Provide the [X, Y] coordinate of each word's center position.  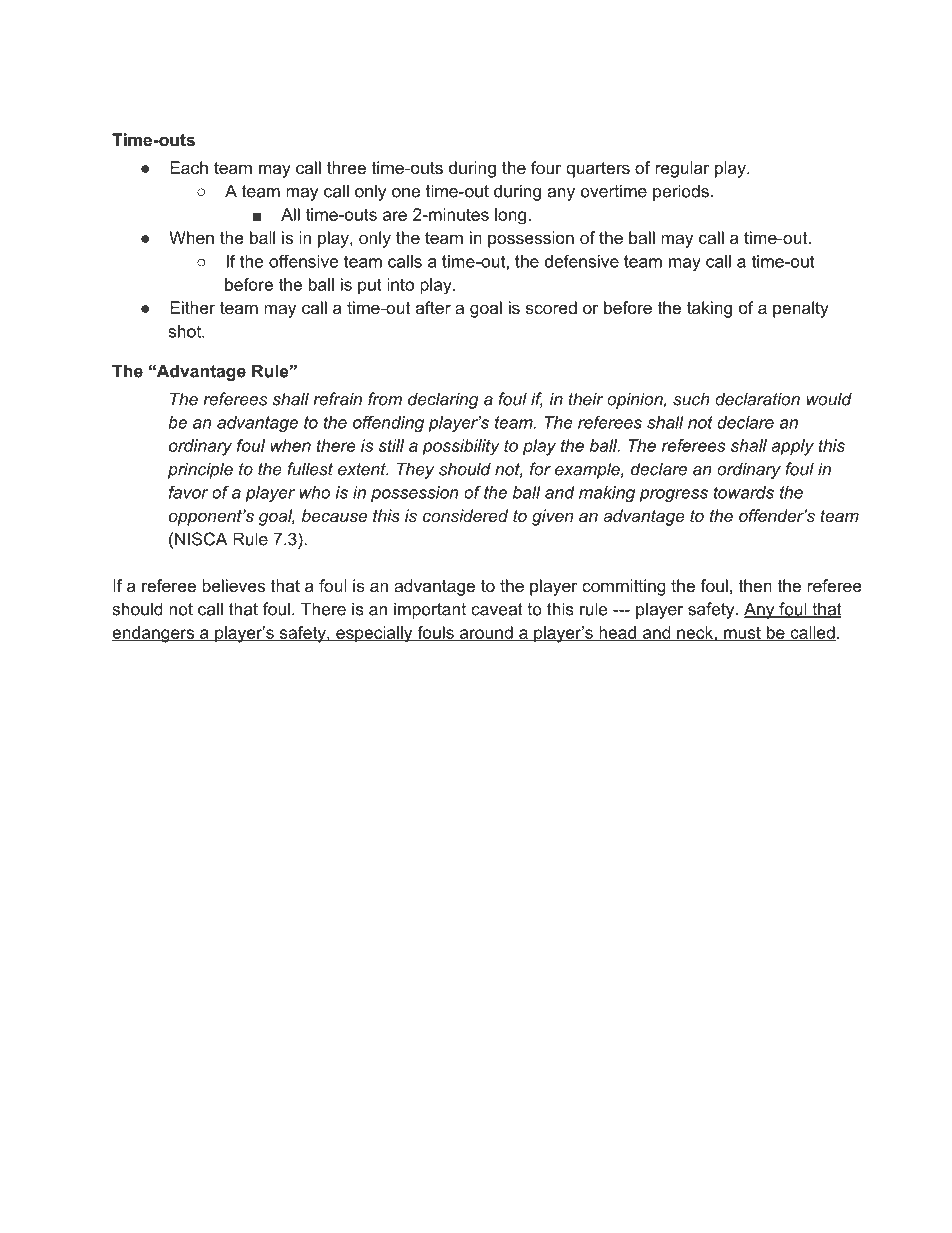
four [546, 167]
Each [189, 167]
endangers [154, 634]
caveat [497, 609]
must [742, 633]
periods [681, 192]
